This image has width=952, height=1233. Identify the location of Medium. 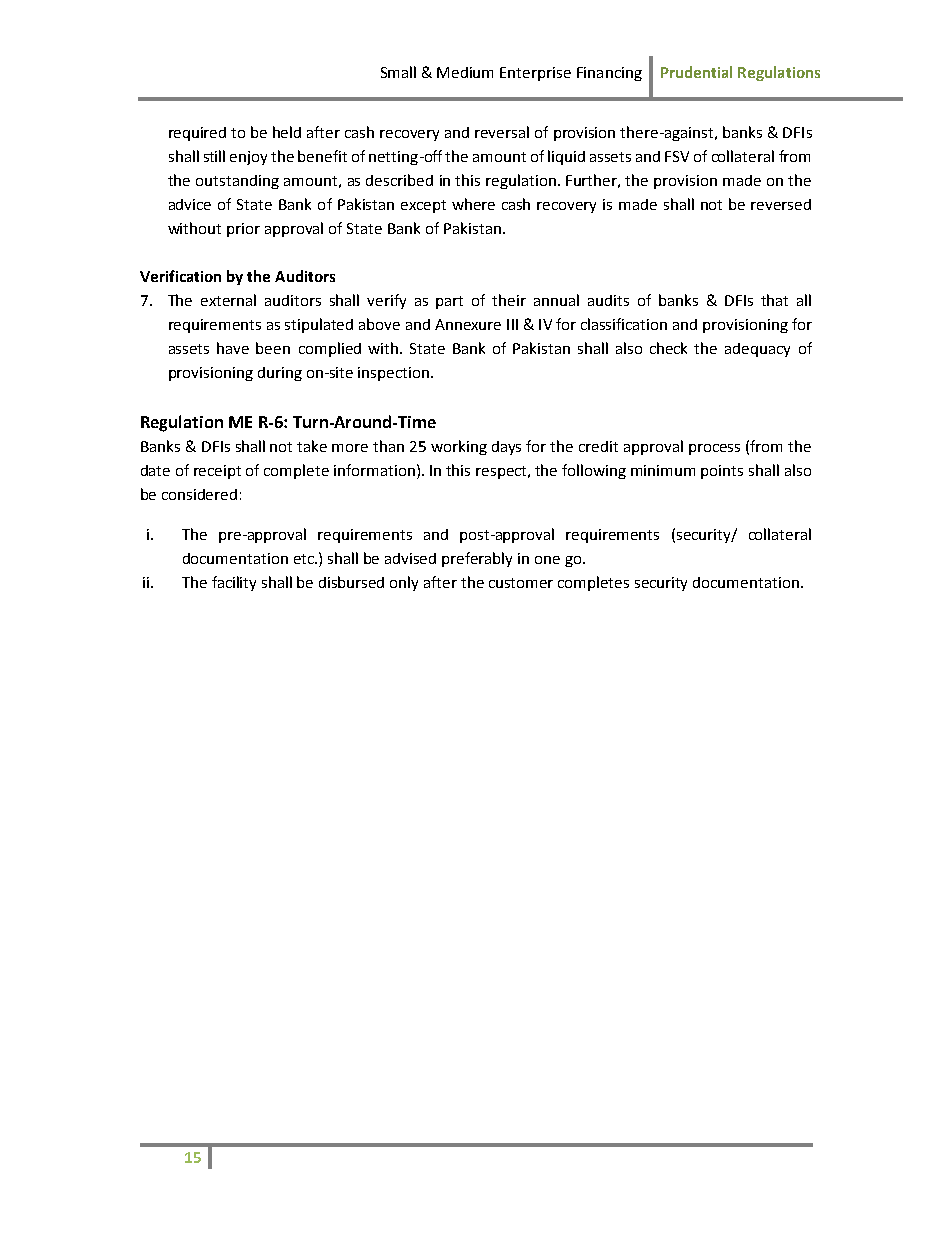
(465, 72).
